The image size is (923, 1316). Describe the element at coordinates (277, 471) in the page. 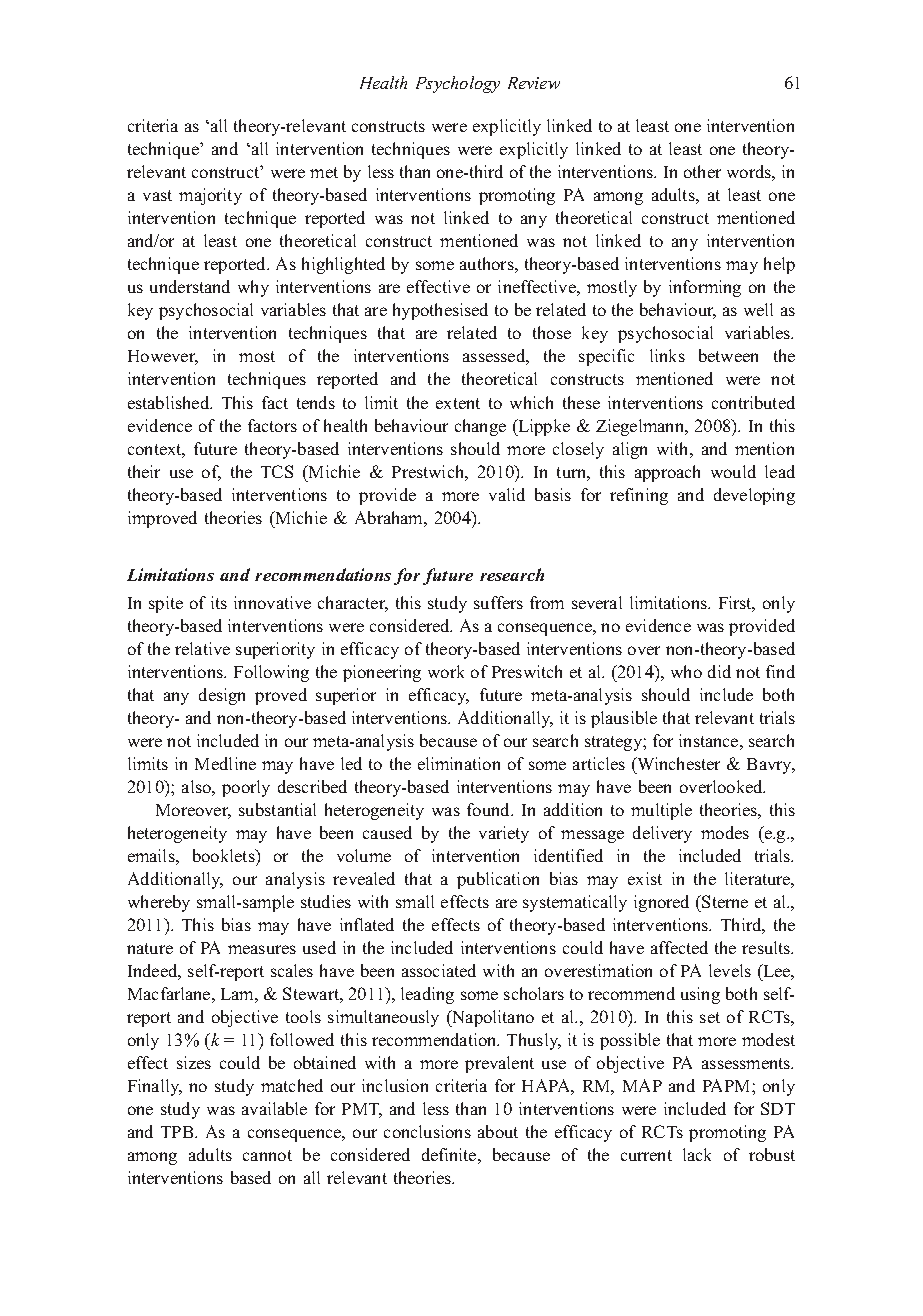

I see `TCS` at that location.
